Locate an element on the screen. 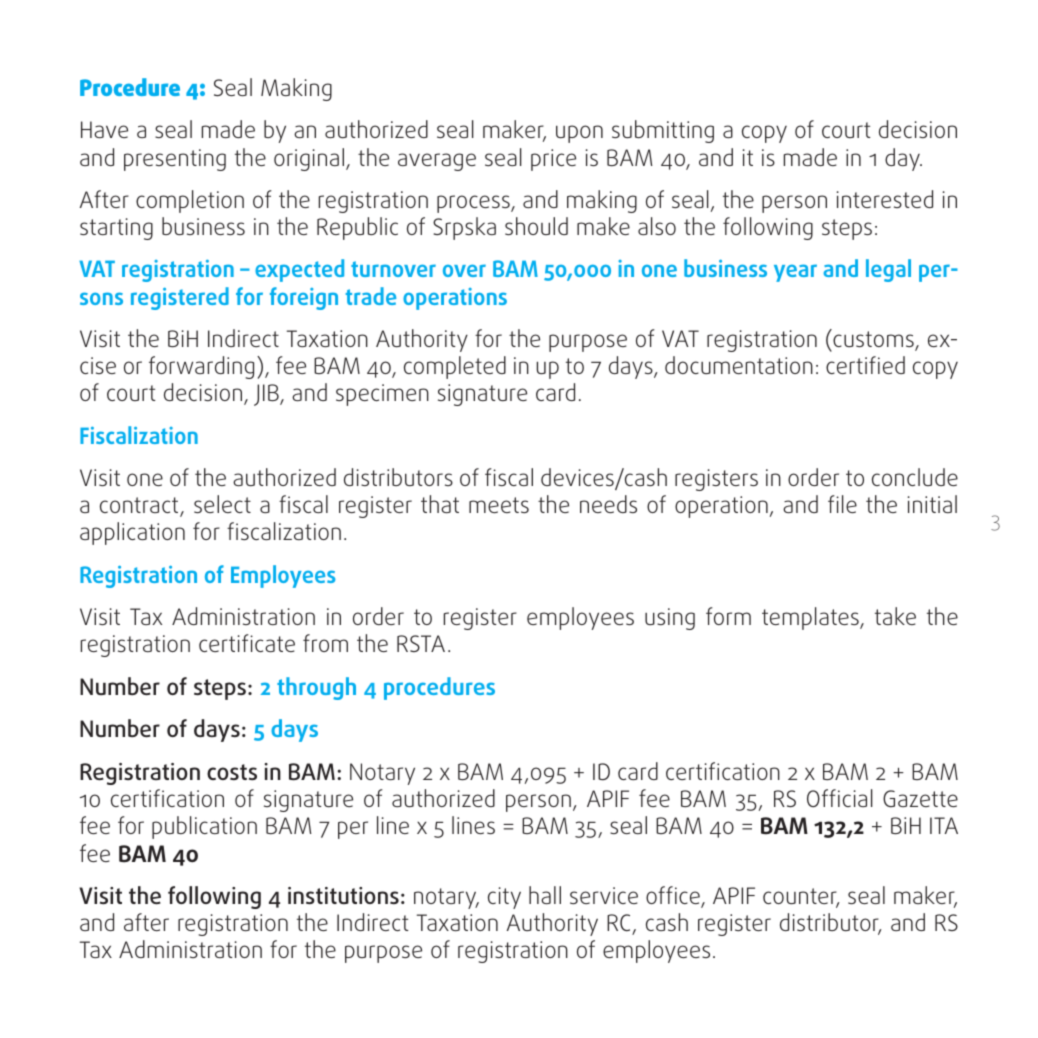 This screenshot has height=1038, width=1038. price is located at coordinates (553, 160).
